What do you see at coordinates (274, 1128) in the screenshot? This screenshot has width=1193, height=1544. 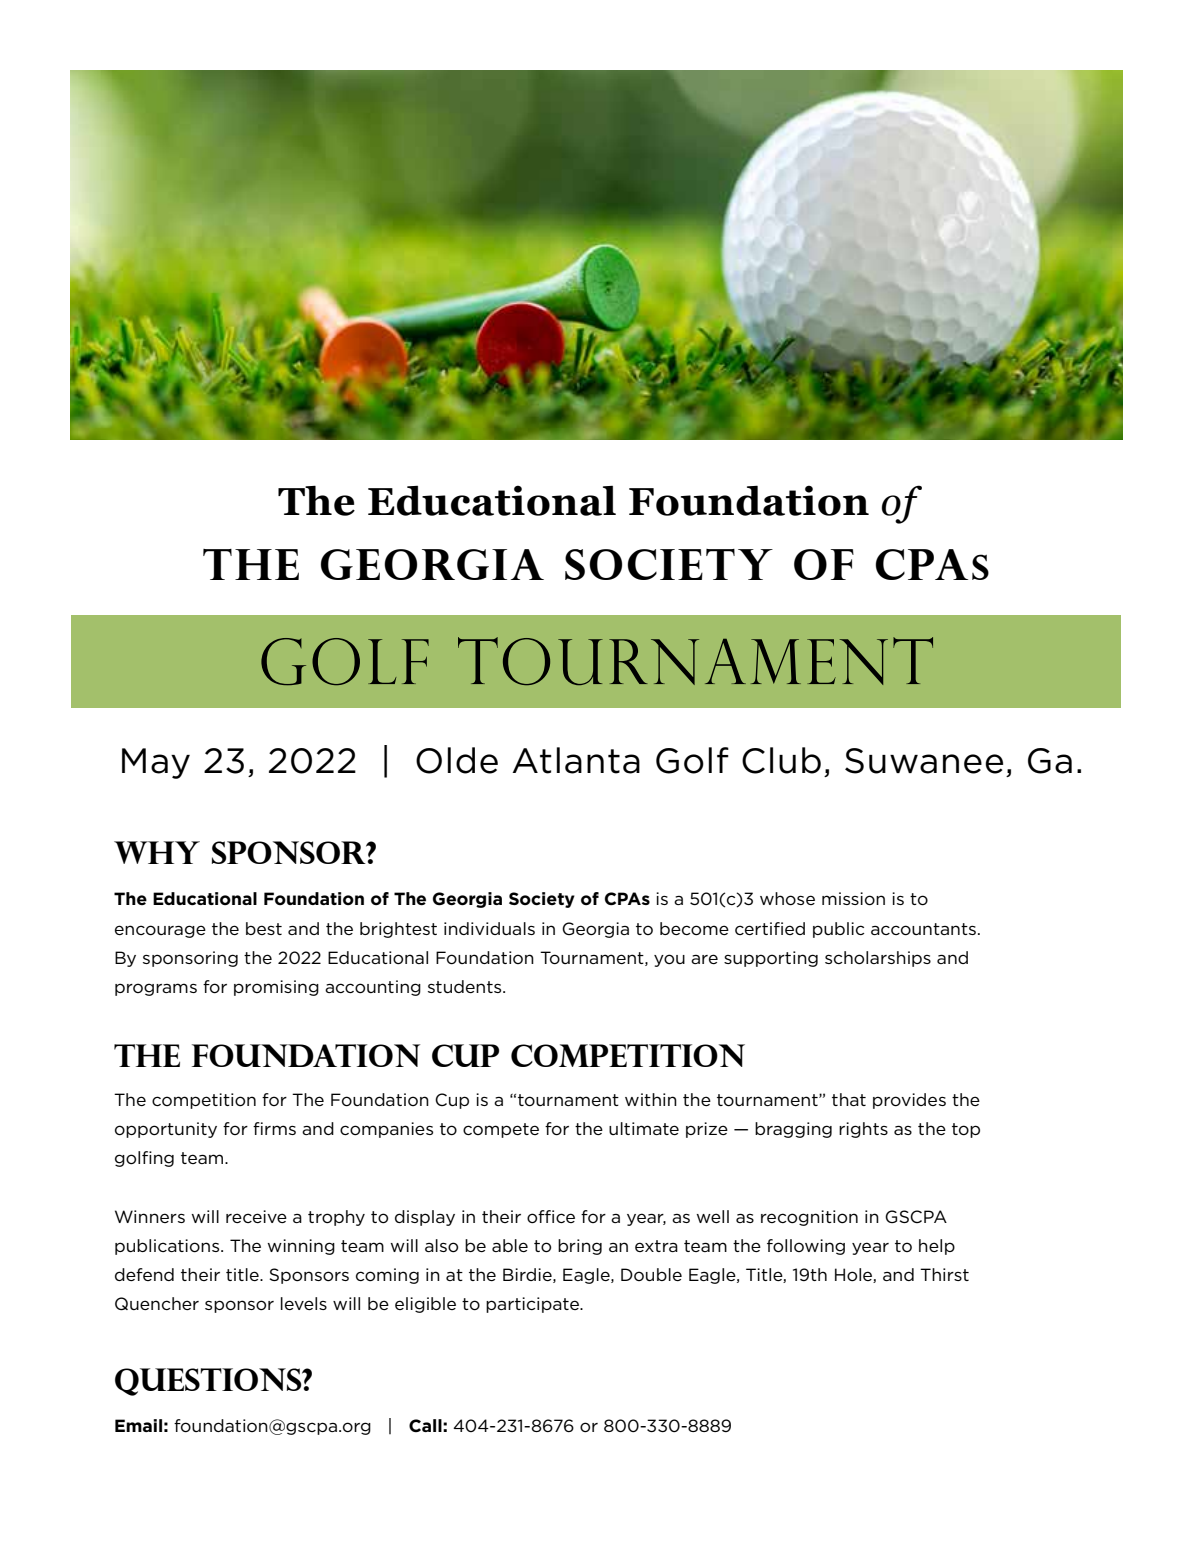 I see `firms` at bounding box center [274, 1128].
